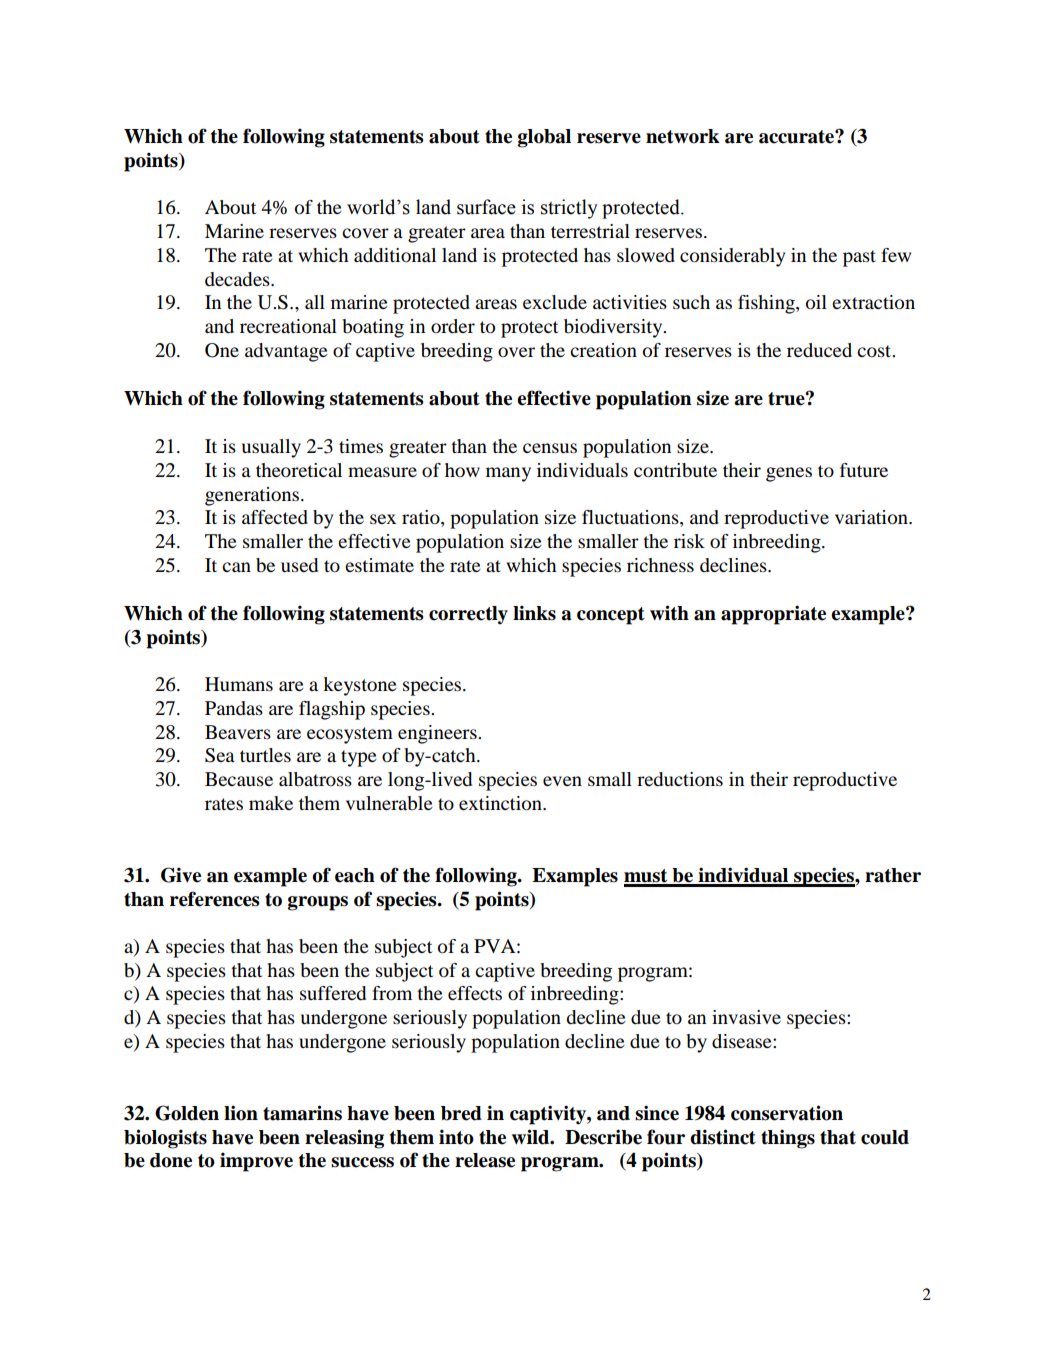 This screenshot has height=1366, width=1055. Describe the element at coordinates (239, 684) in the screenshot. I see `Humans` at that location.
